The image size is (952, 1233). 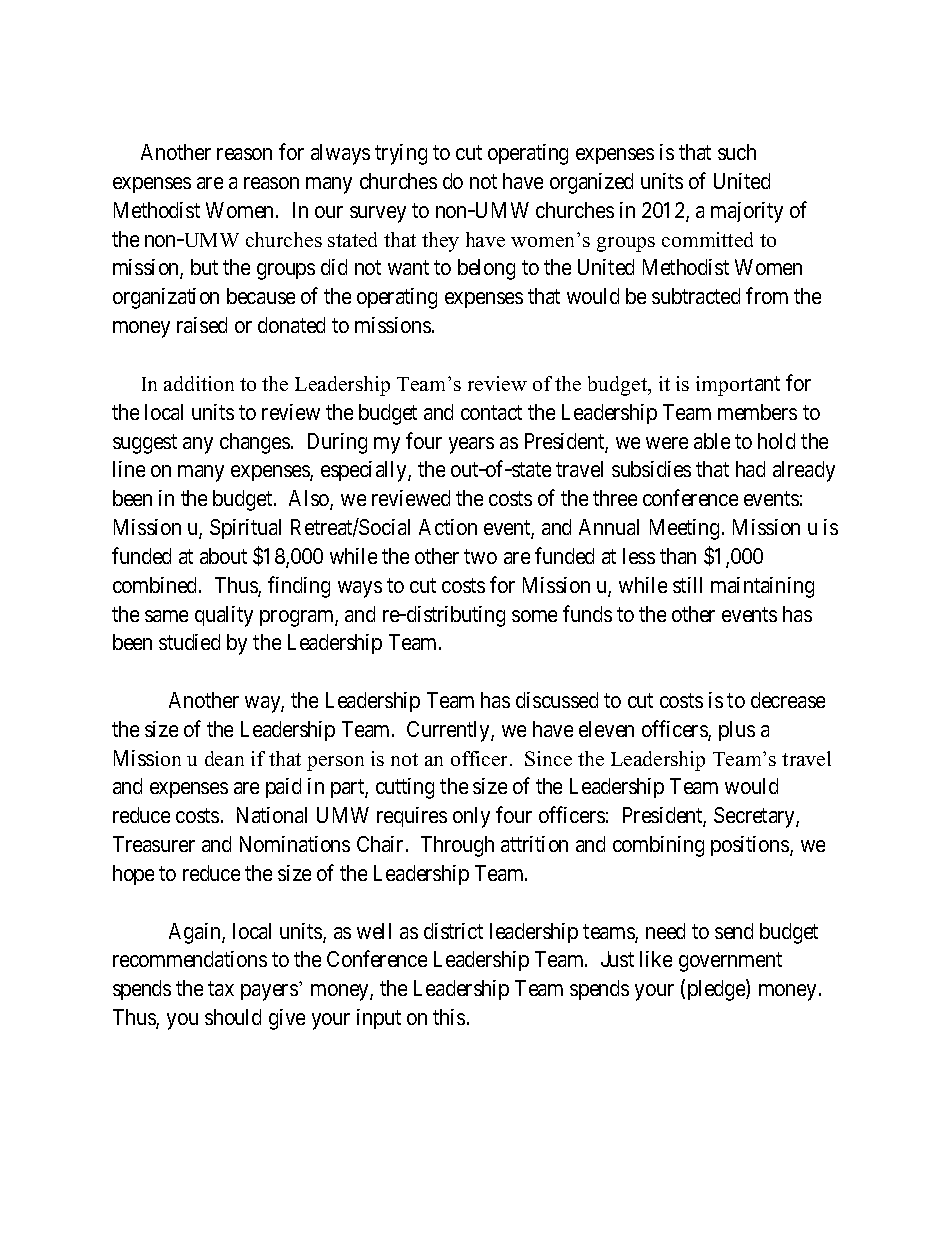 What do you see at coordinates (737, 152) in the screenshot?
I see `such` at bounding box center [737, 152].
